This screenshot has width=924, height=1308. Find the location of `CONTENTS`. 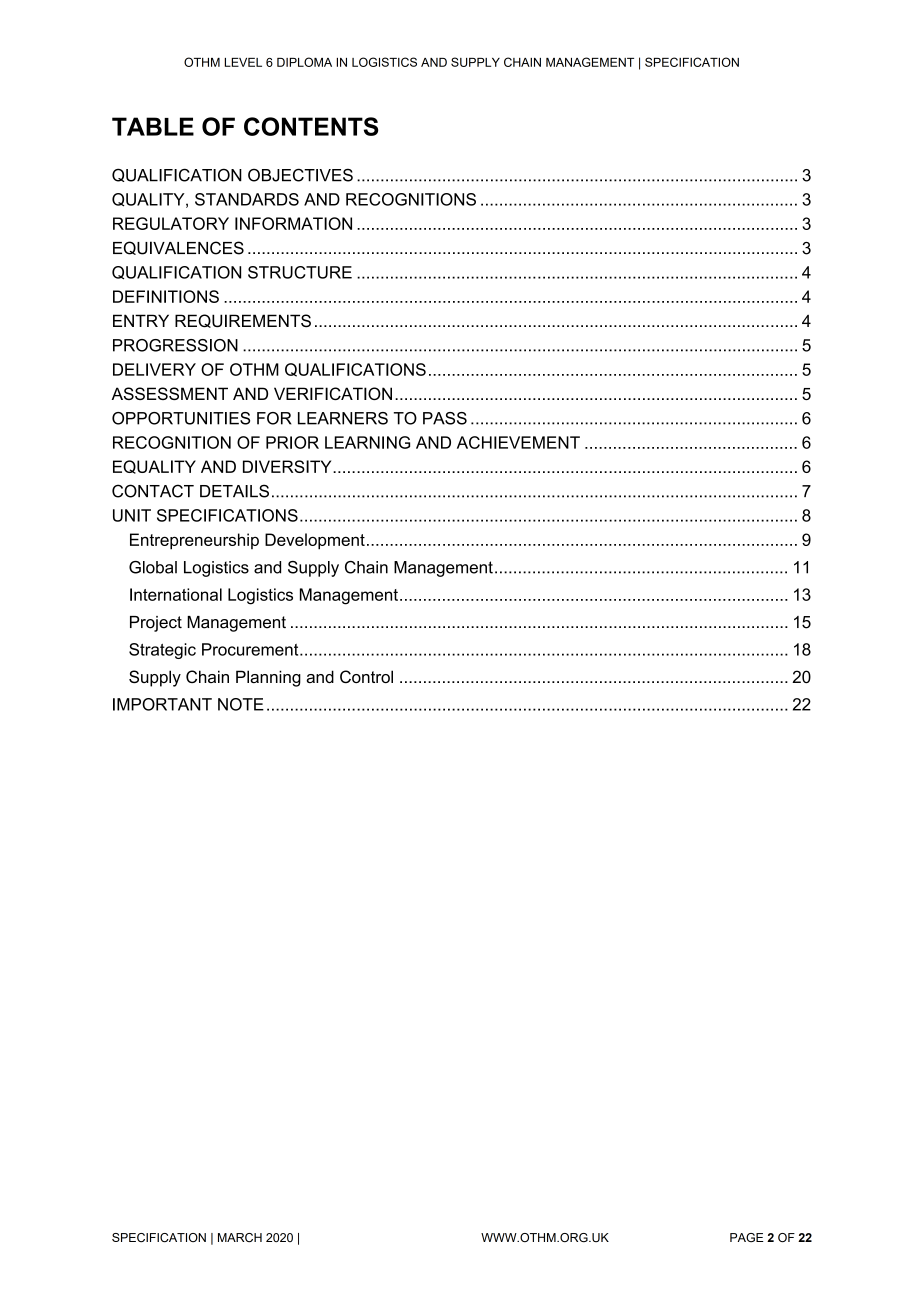

CONTENTS is located at coordinates (311, 126).
